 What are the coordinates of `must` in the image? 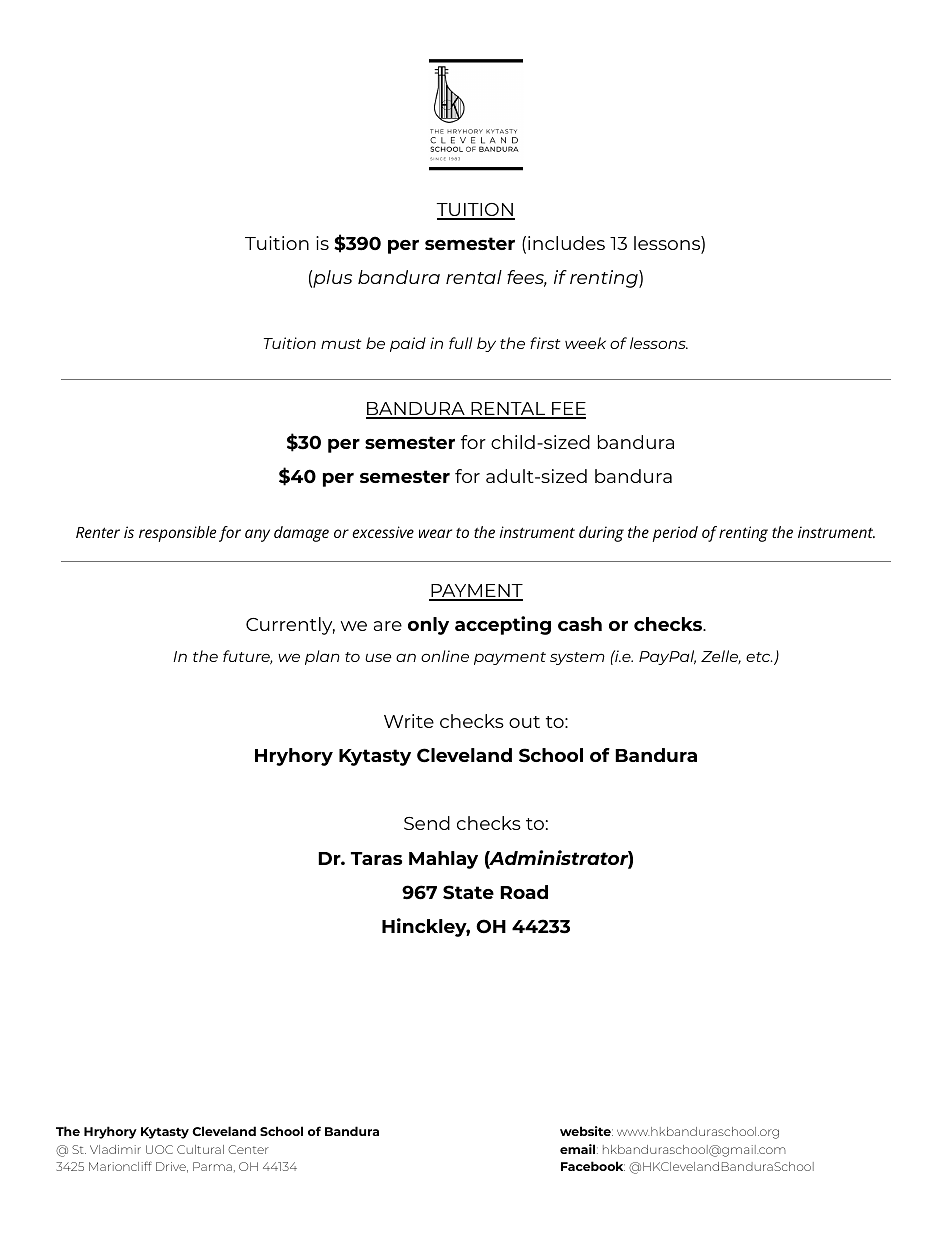 It's located at (341, 344).
